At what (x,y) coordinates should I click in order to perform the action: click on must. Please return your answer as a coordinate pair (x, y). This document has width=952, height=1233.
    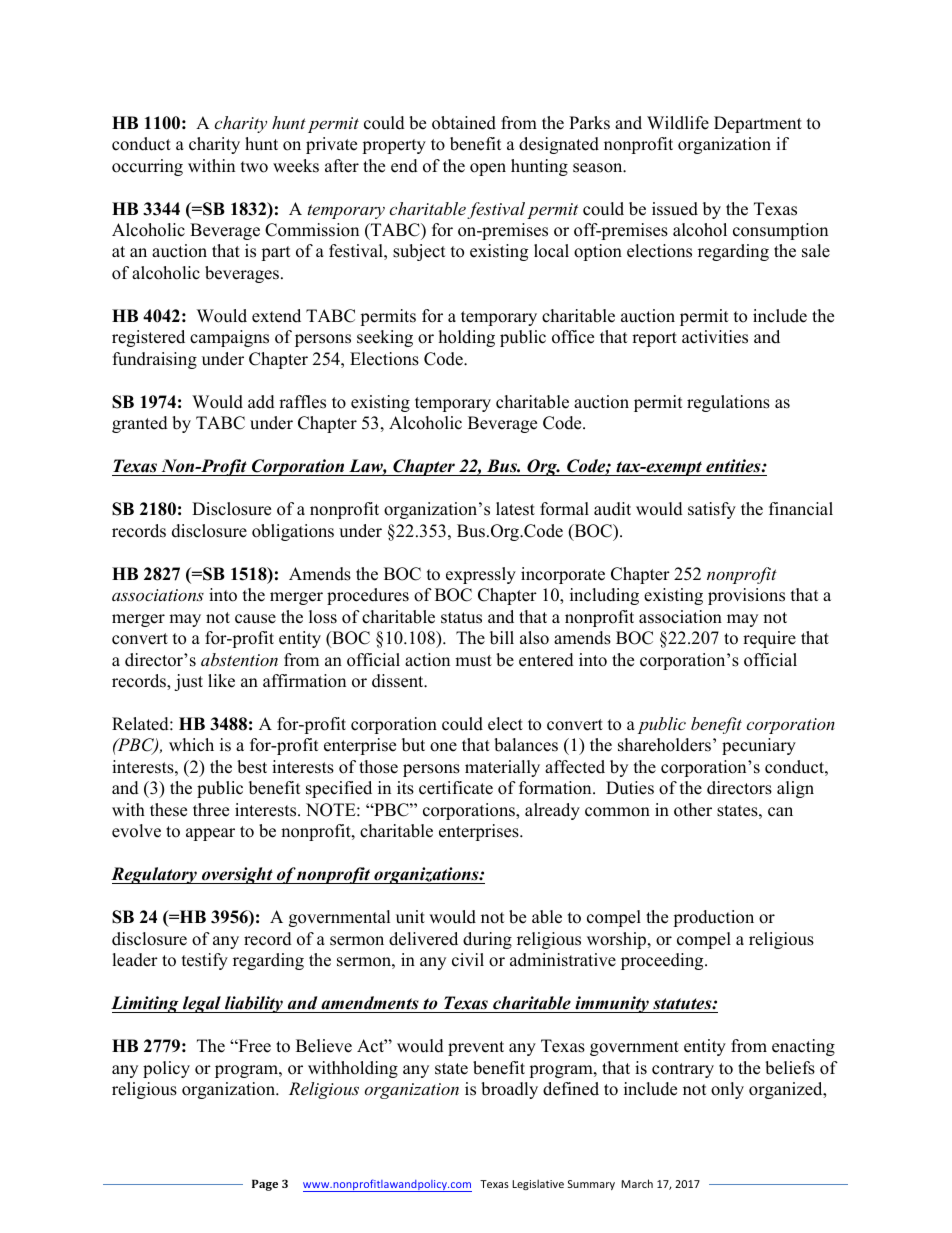
    Looking at the image, I should click on (473, 661).
